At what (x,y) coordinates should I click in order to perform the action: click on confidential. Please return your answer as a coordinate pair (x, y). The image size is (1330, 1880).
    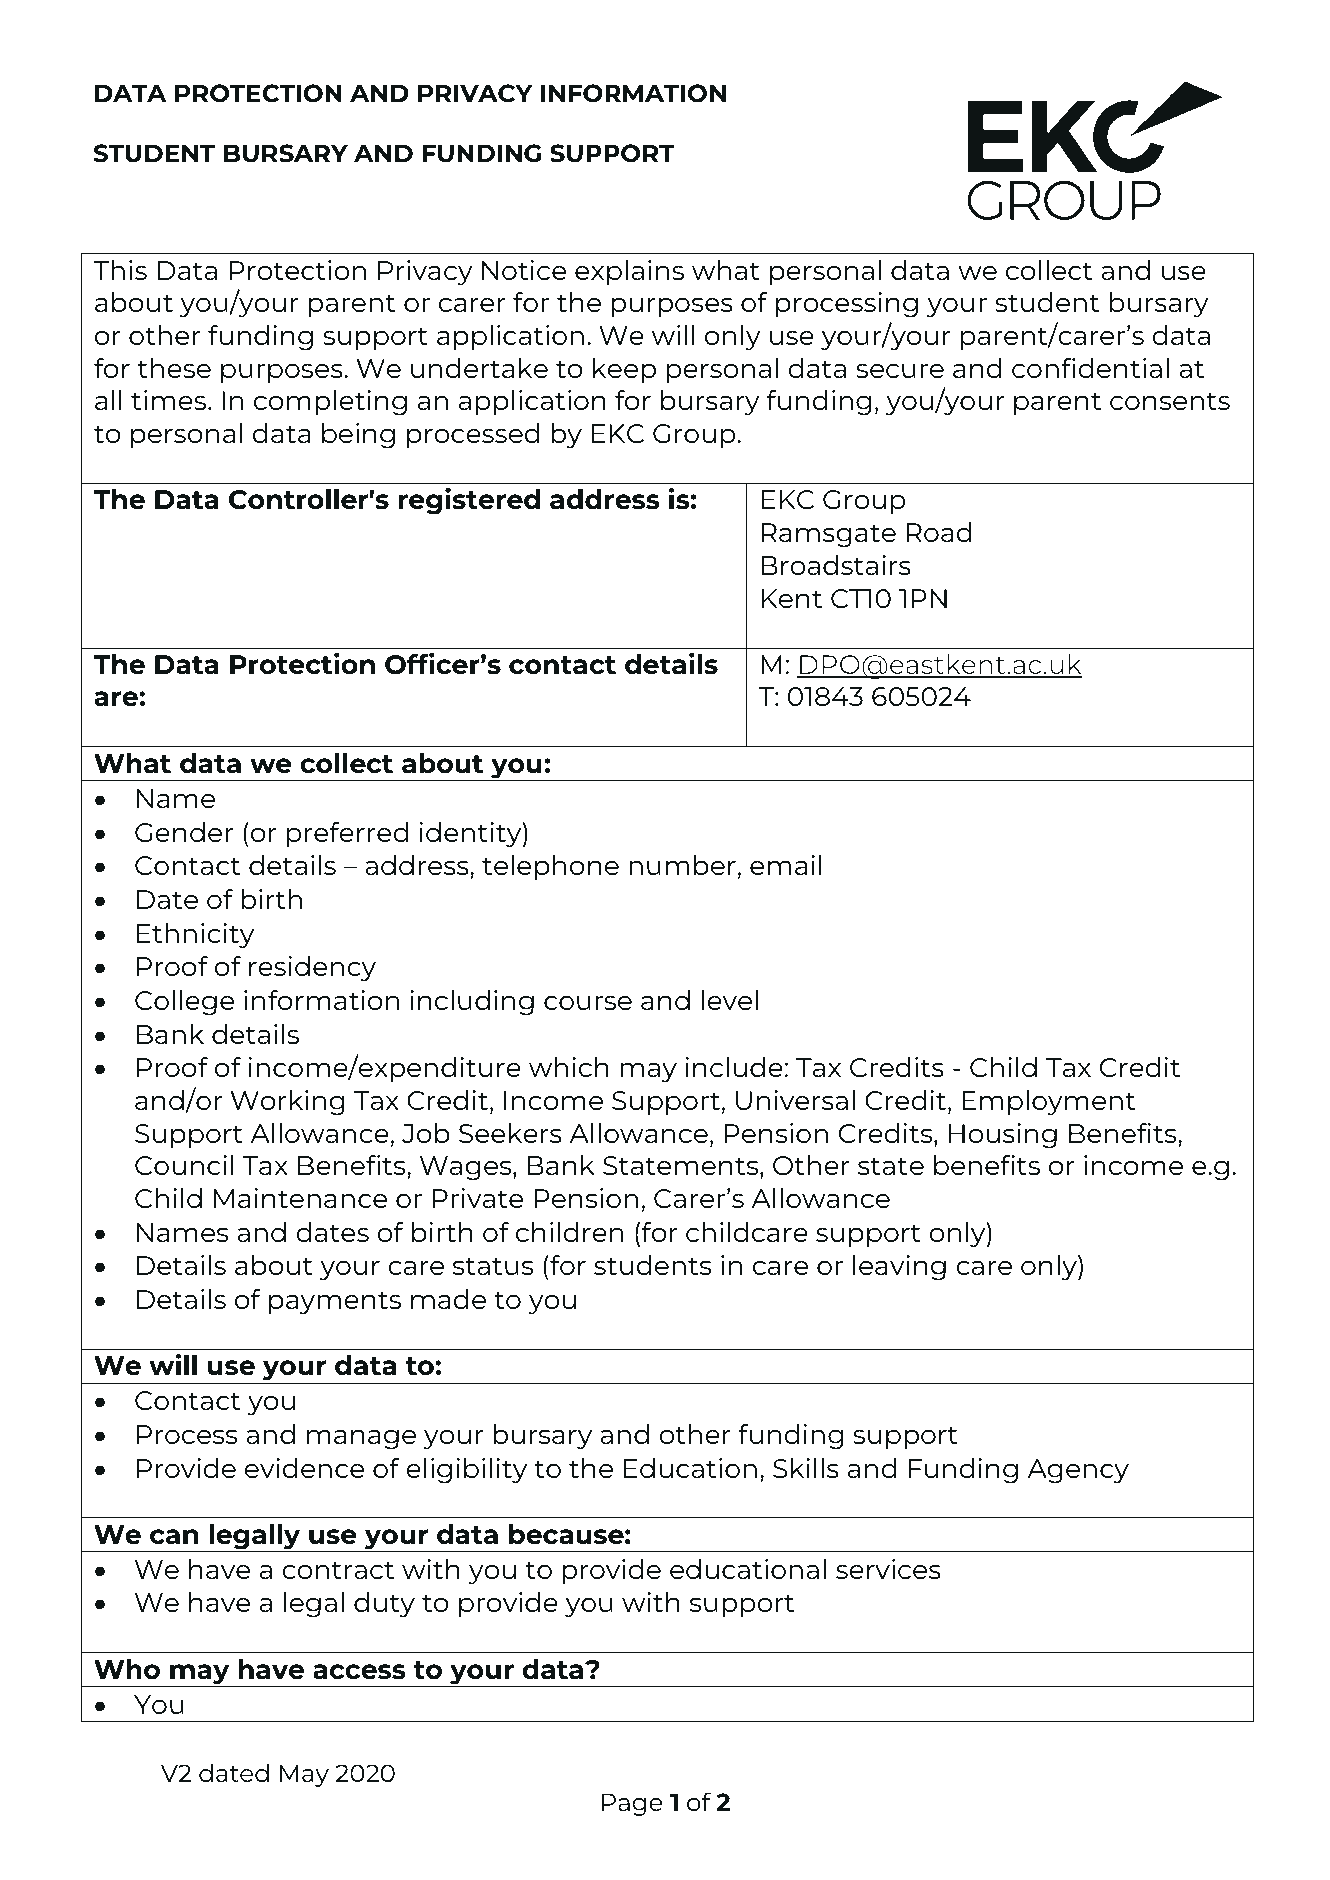
    Looking at the image, I should click on (1090, 368).
